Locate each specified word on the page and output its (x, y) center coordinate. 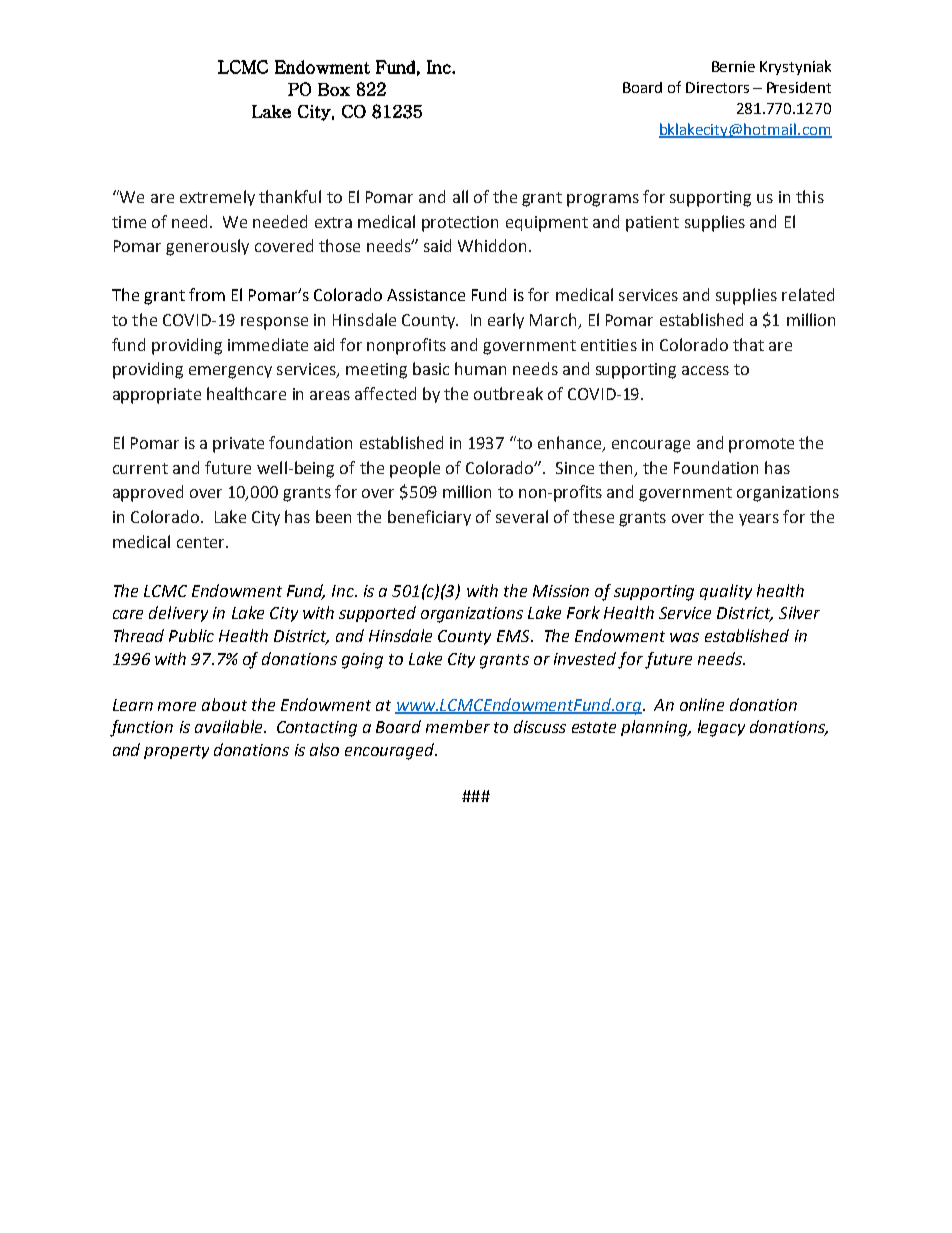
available (230, 726)
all (460, 196)
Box (334, 89)
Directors (717, 87)
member (458, 726)
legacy (721, 728)
